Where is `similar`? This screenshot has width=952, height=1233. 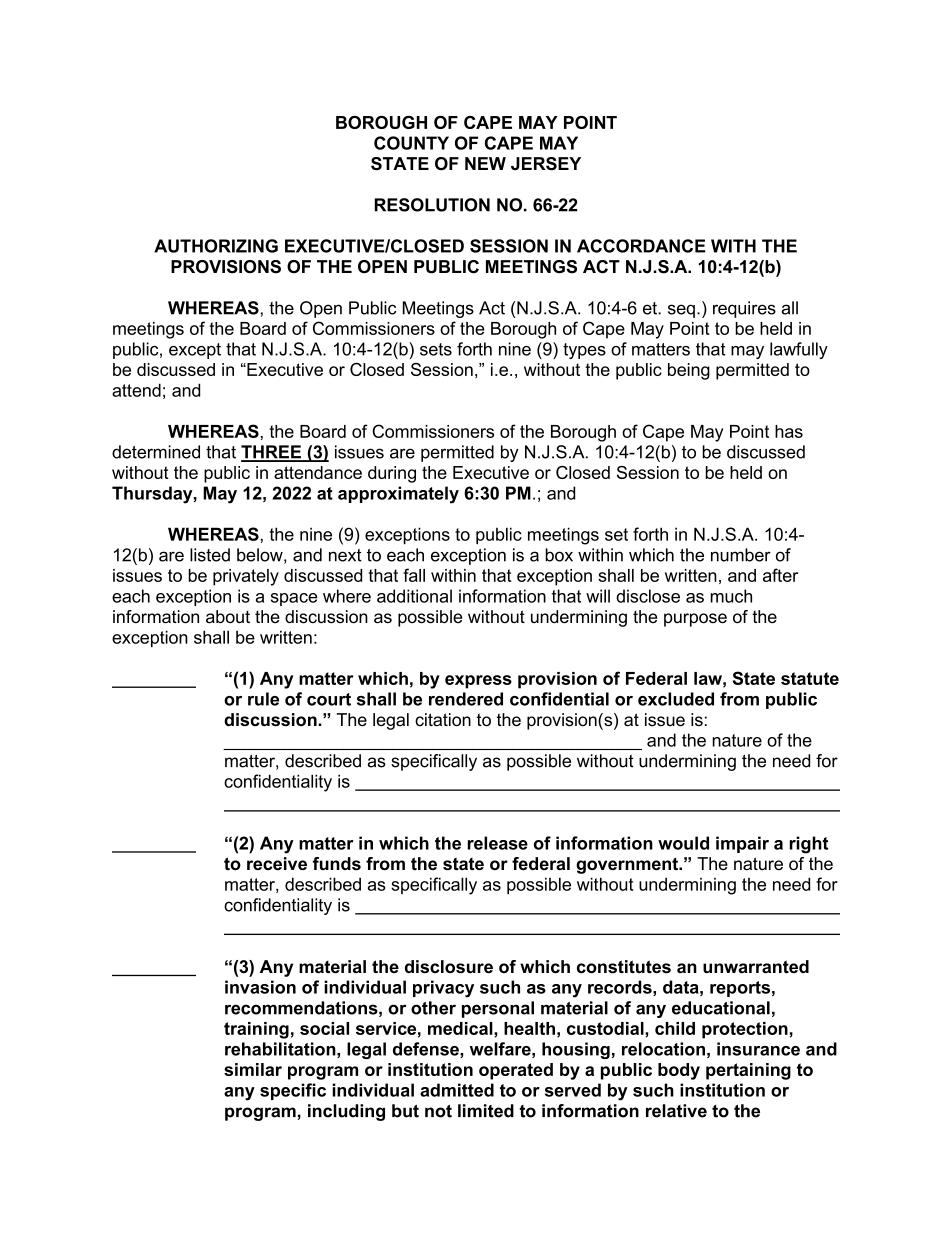
similar is located at coordinates (253, 1069).
